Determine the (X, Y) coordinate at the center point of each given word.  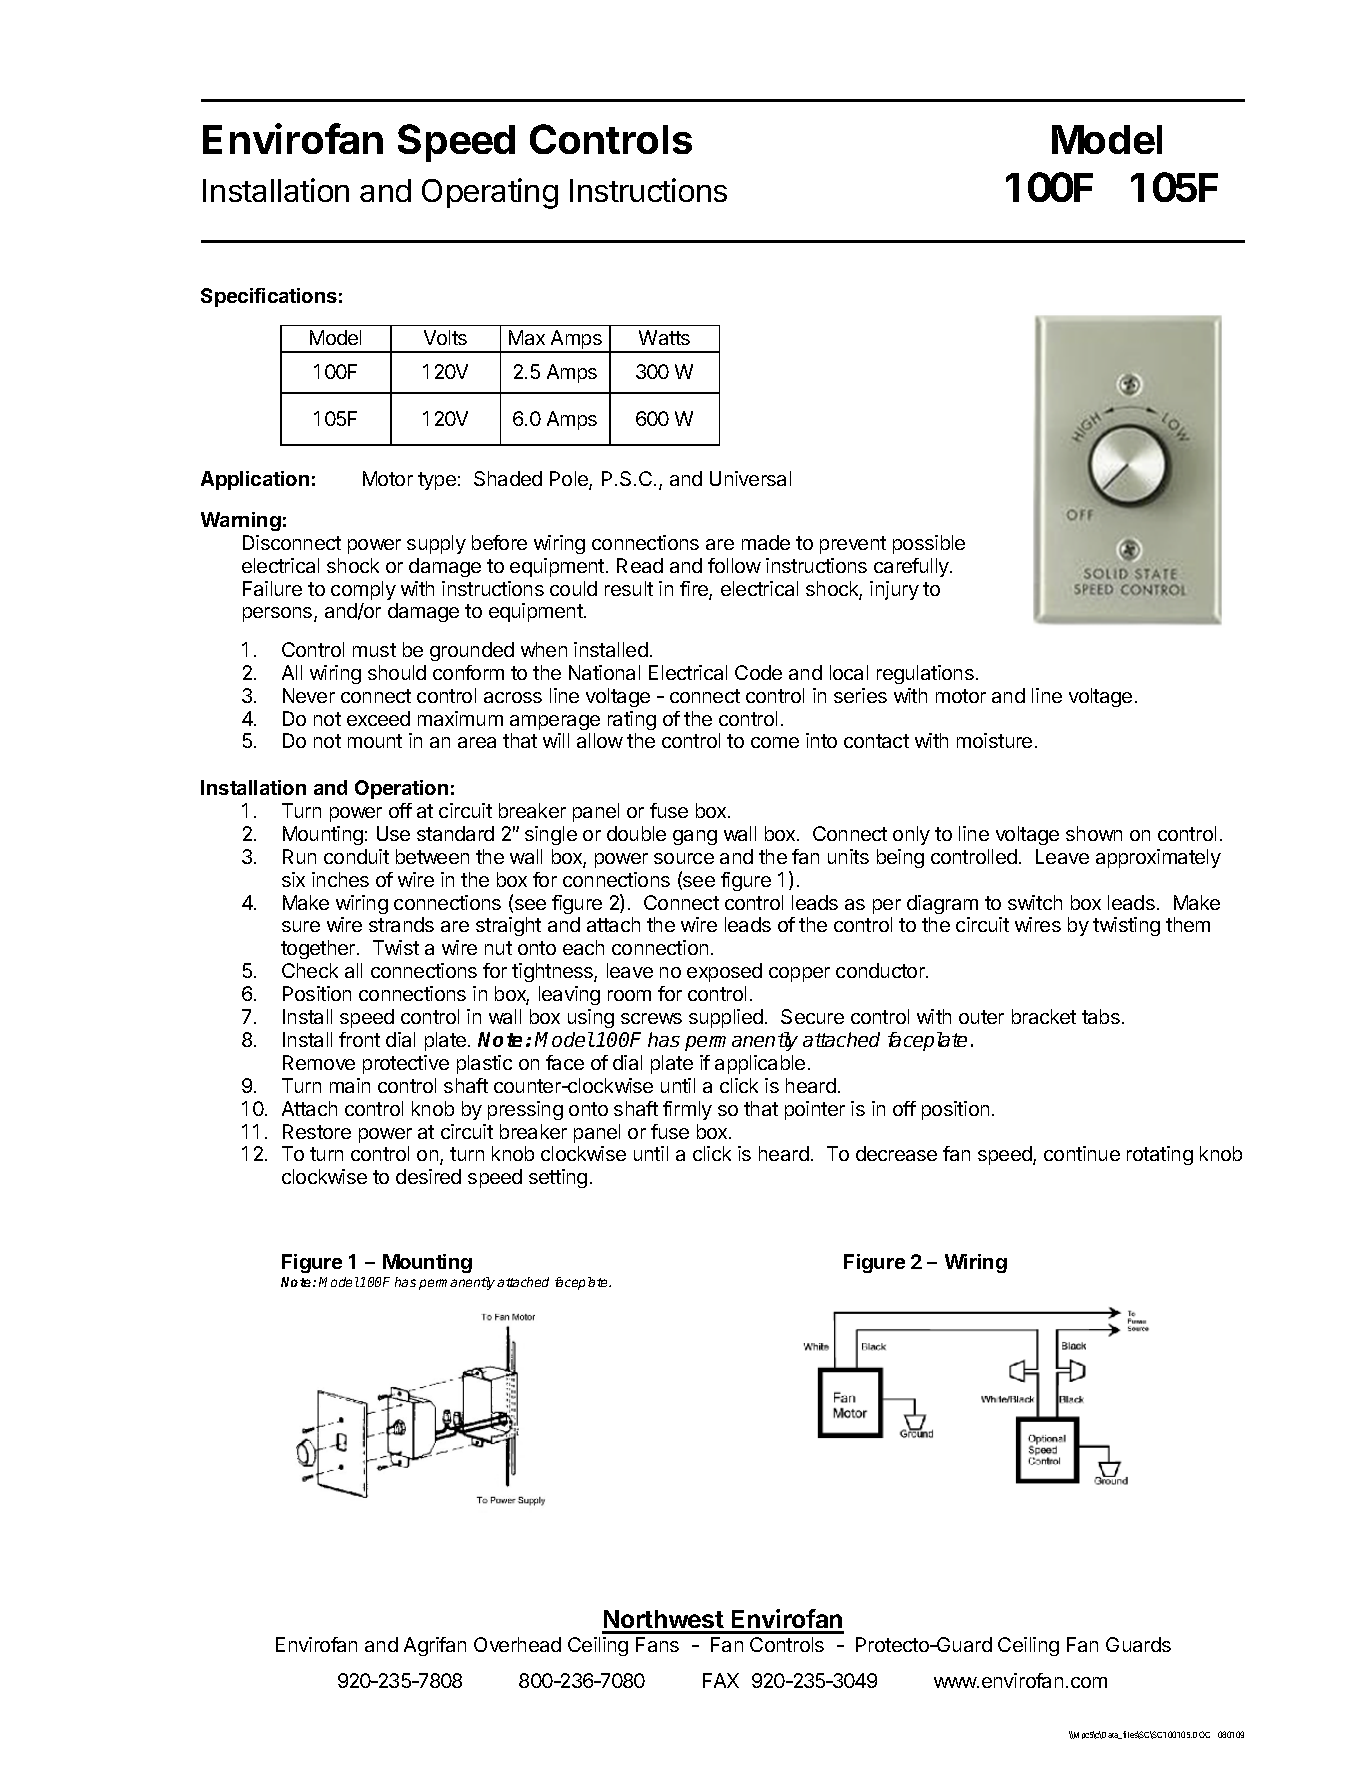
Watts (664, 337)
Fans (657, 1644)
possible (929, 544)
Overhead (517, 1644)
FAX (721, 1680)
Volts (445, 337)
